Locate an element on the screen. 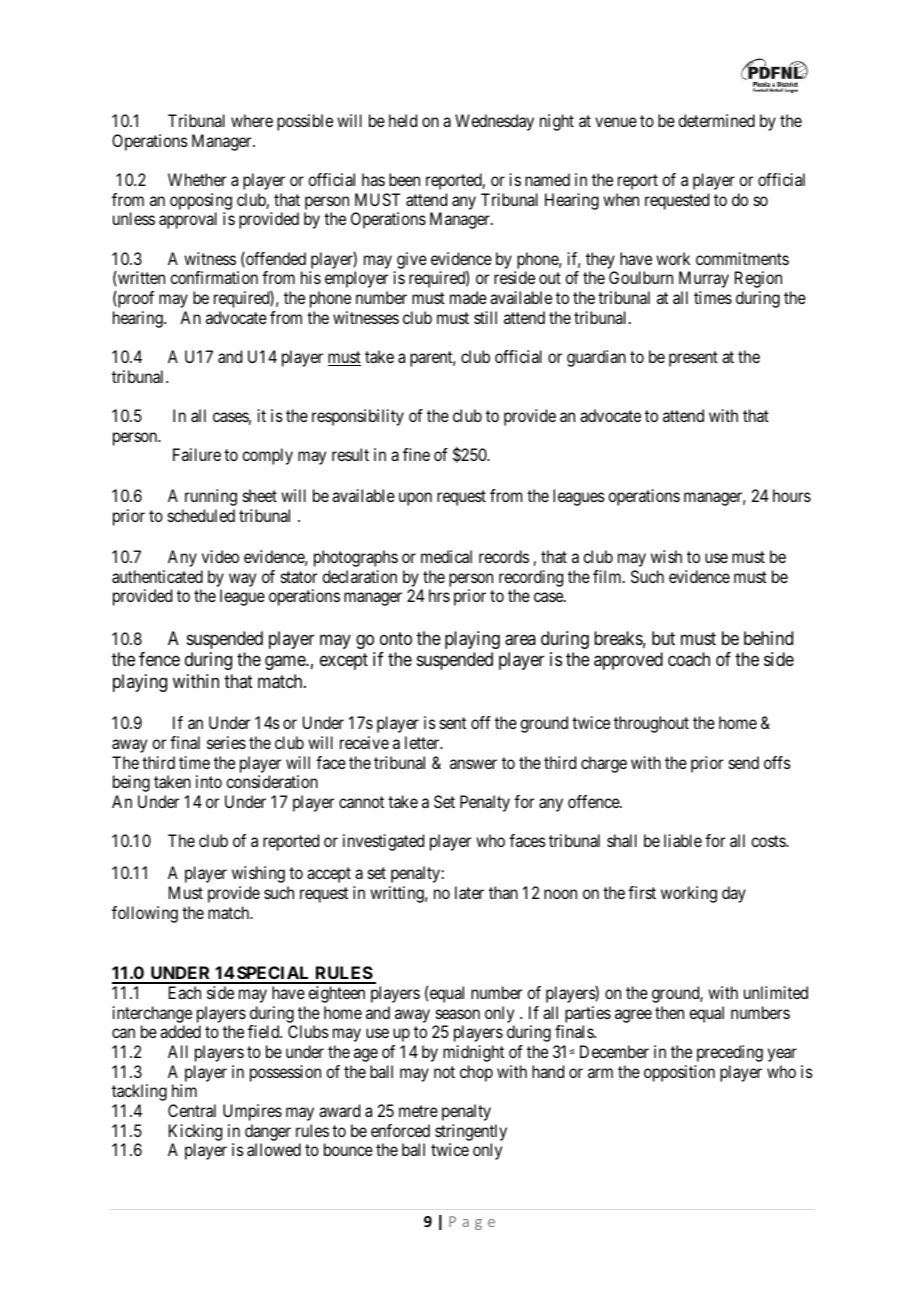 This screenshot has height=1308, width=924. fine is located at coordinates (416, 454).
